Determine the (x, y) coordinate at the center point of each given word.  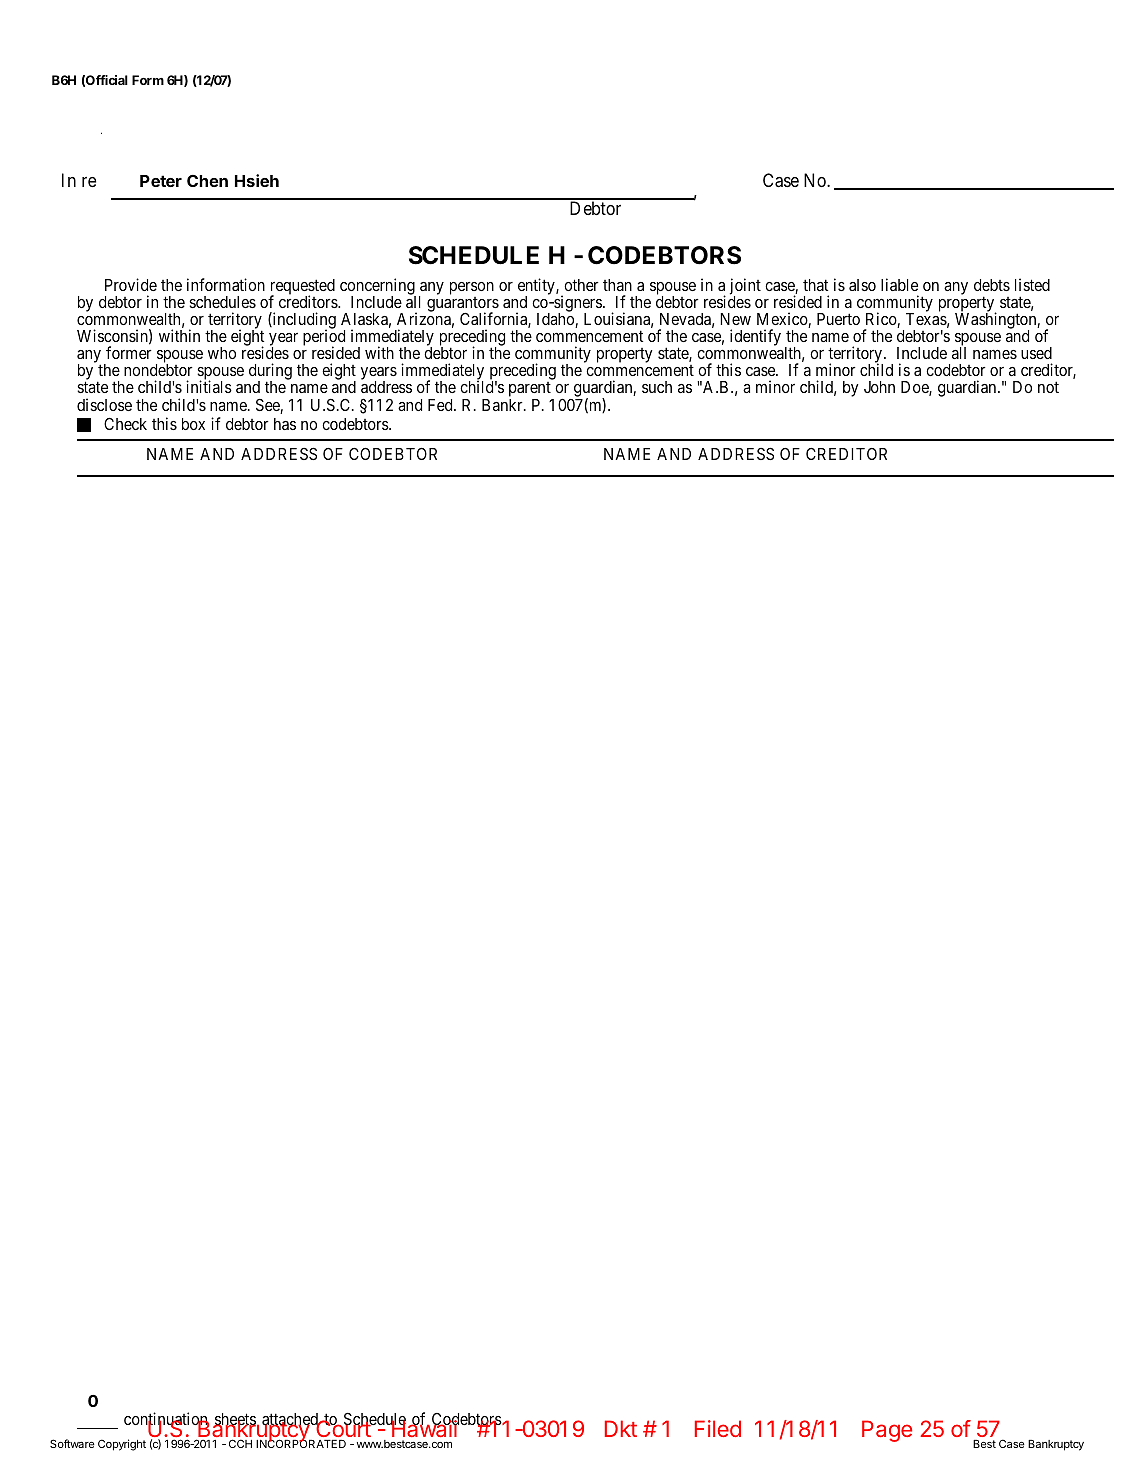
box (193, 424)
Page (887, 1431)
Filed (718, 1428)
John (879, 387)
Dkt (621, 1428)
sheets (234, 1420)
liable (899, 284)
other (581, 285)
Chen (207, 181)
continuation (166, 1420)
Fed (441, 405)
